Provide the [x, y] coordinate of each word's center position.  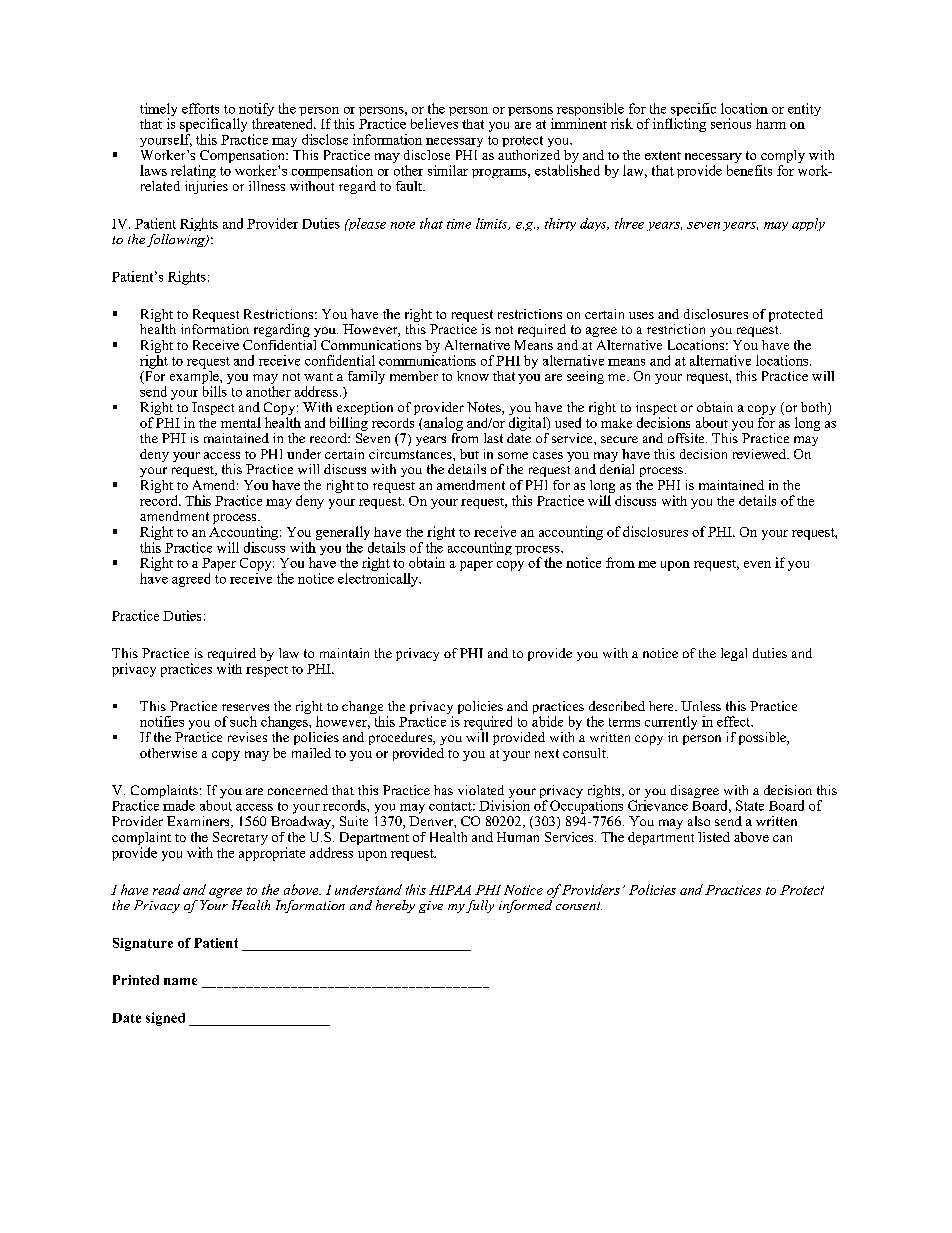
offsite [687, 438]
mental [241, 422]
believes [434, 123]
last [493, 438]
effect [735, 721]
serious [731, 123]
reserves [245, 707]
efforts [200, 108]
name [180, 981]
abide [547, 721]
